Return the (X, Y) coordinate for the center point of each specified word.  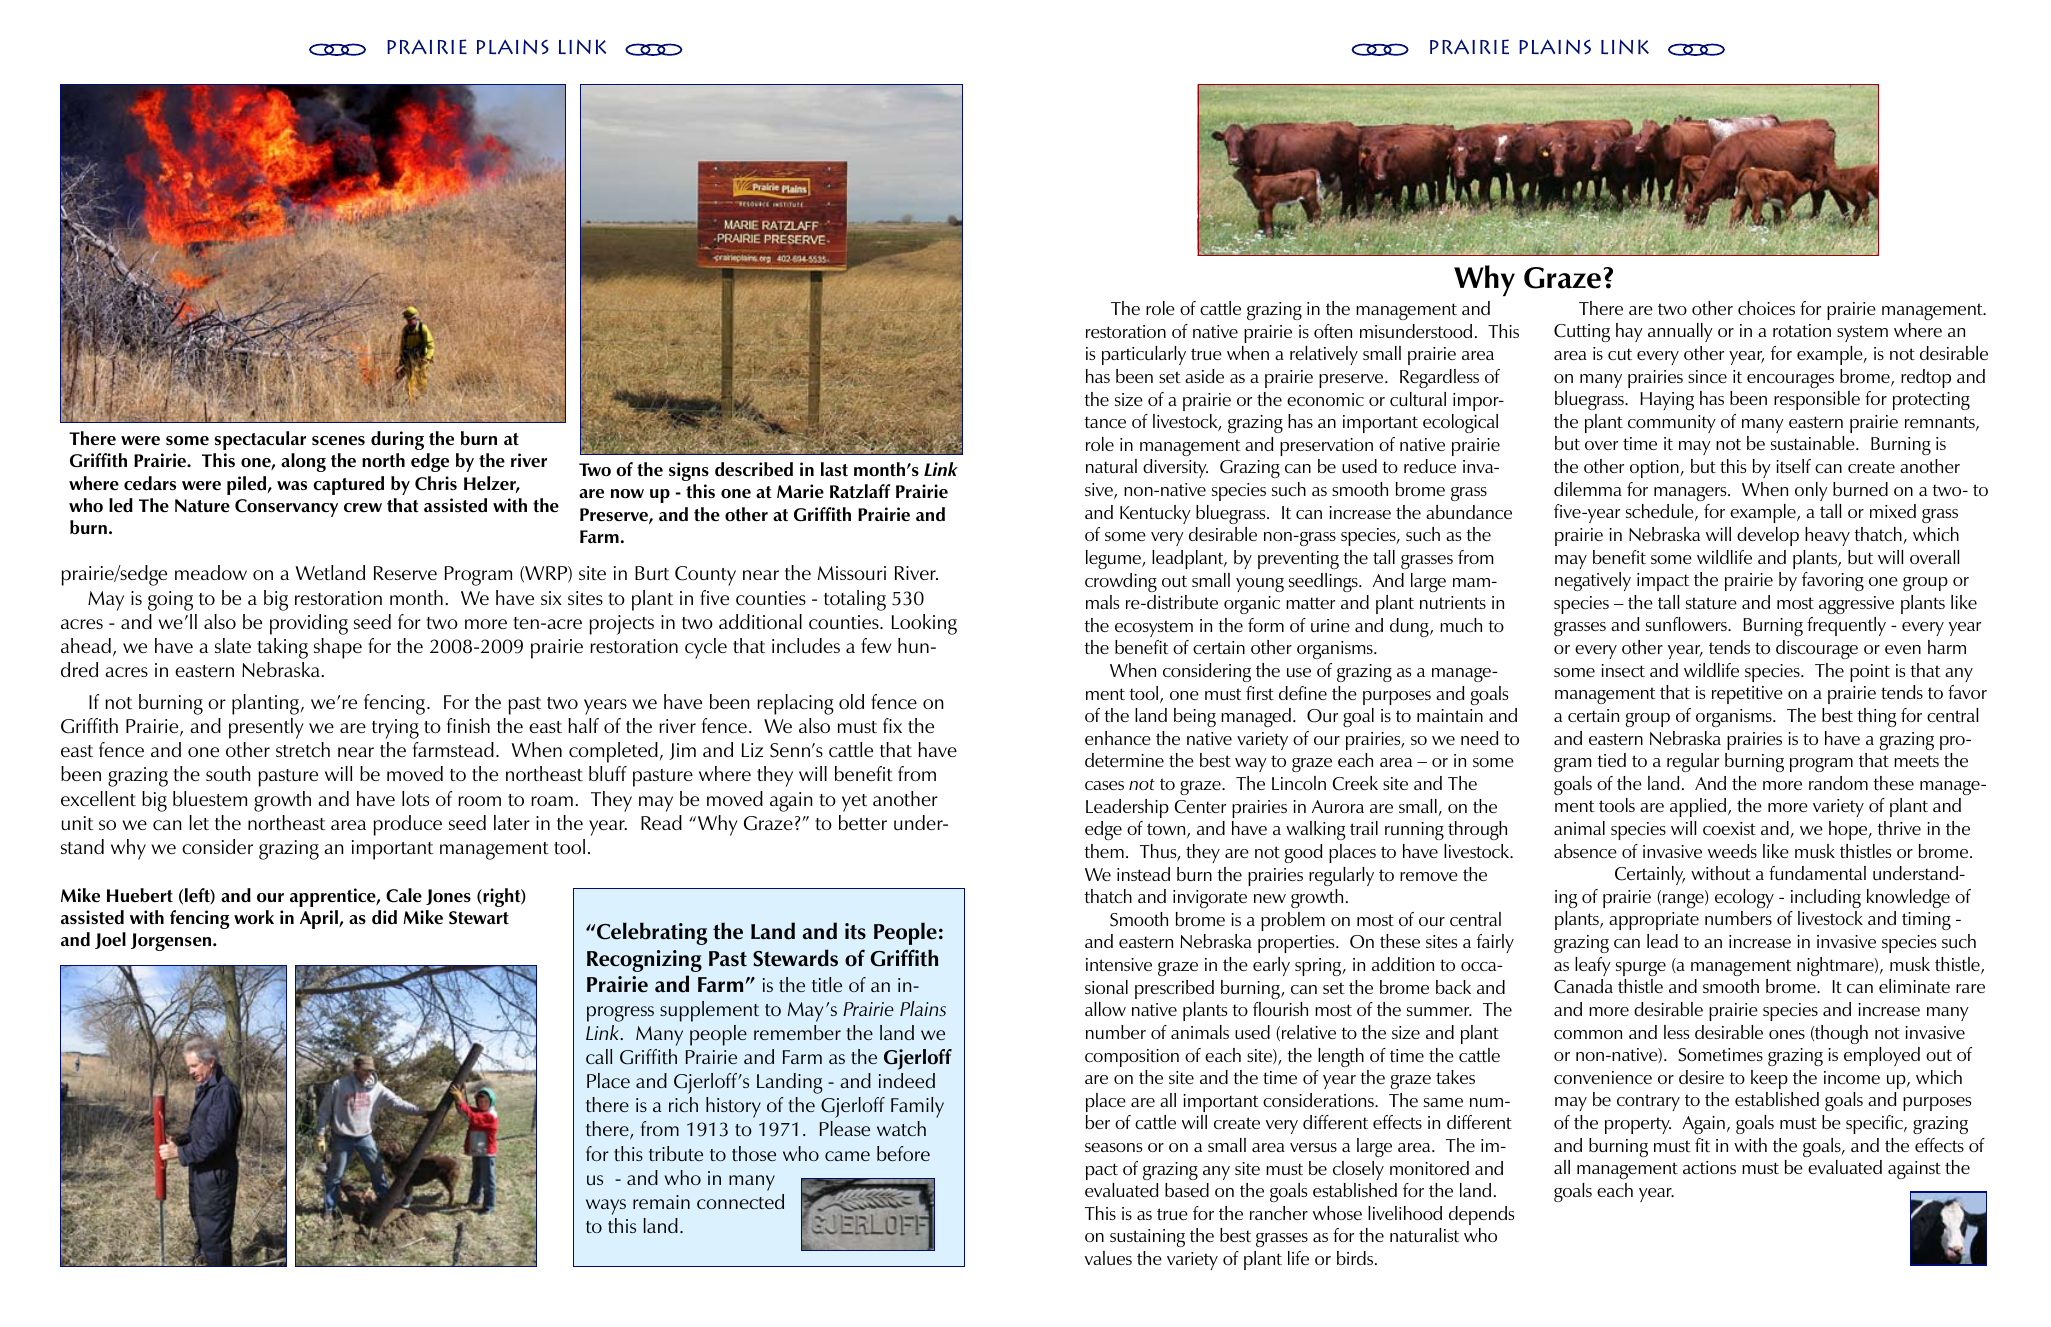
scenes (338, 440)
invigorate (1210, 899)
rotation (1802, 330)
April (320, 919)
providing (309, 624)
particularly (1144, 355)
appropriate (1654, 921)
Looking (924, 624)
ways (606, 1207)
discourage (1817, 649)
